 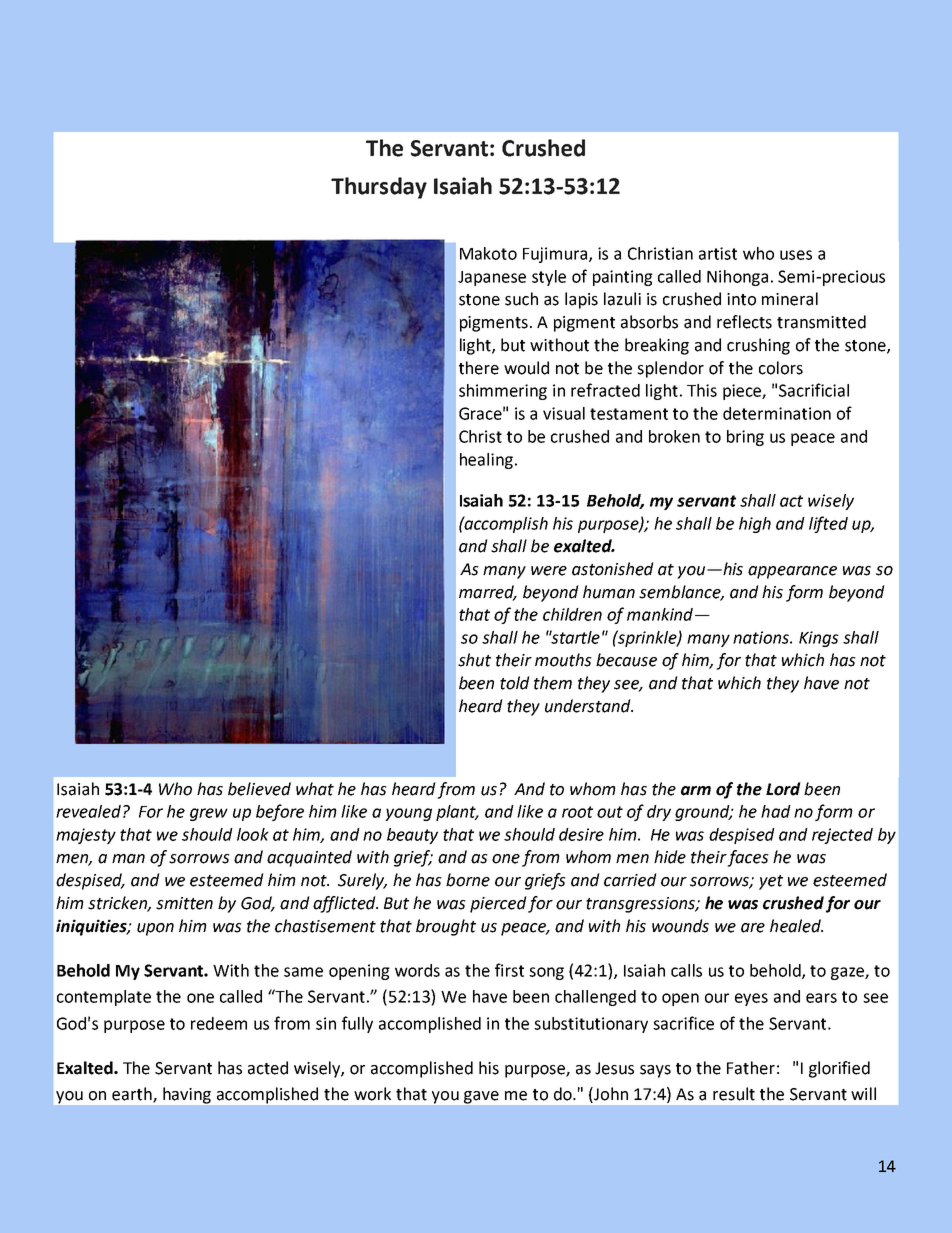 I want to click on Makoto, so click(x=488, y=253).
